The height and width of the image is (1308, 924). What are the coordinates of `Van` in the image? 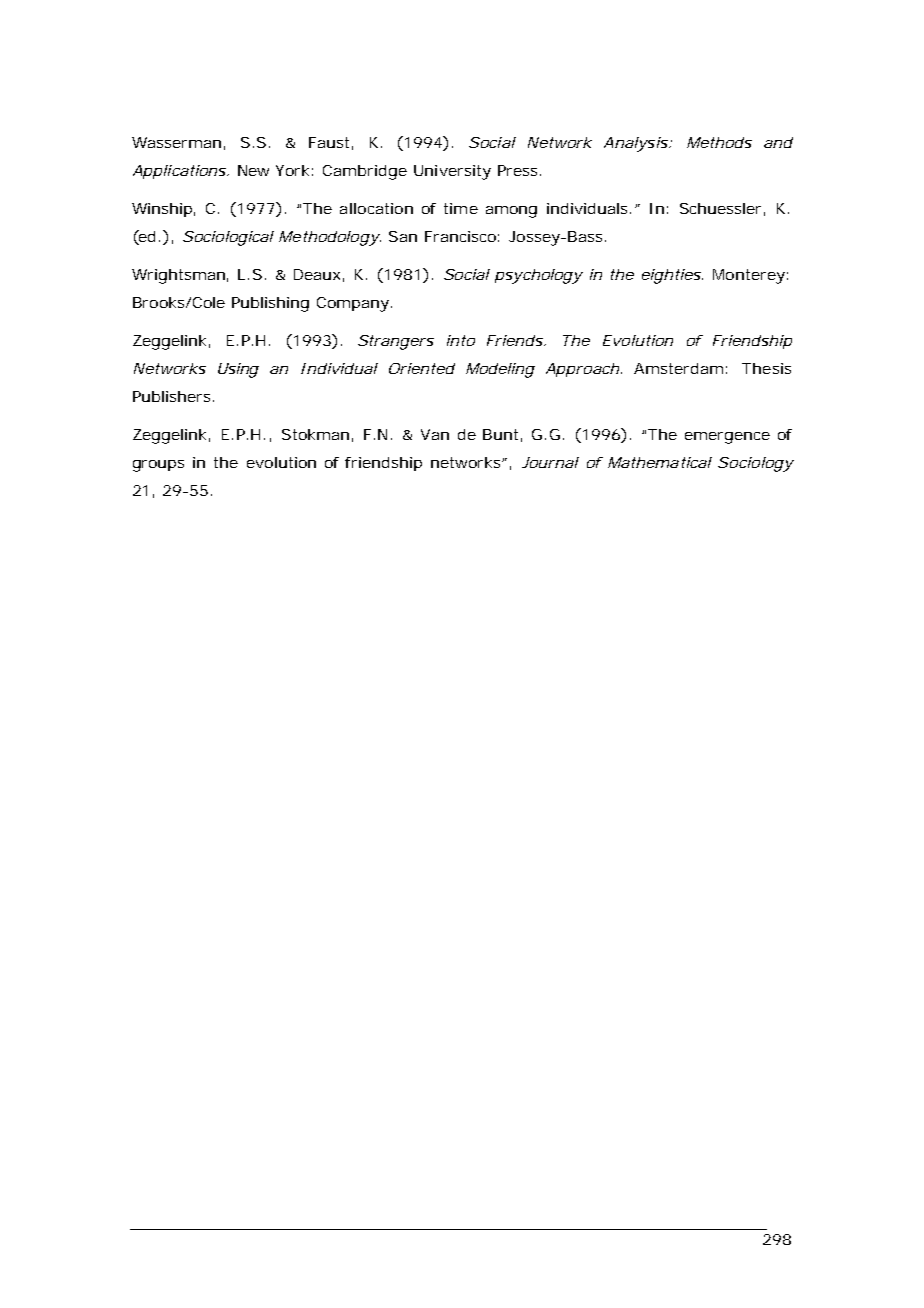 It's located at (435, 434).
